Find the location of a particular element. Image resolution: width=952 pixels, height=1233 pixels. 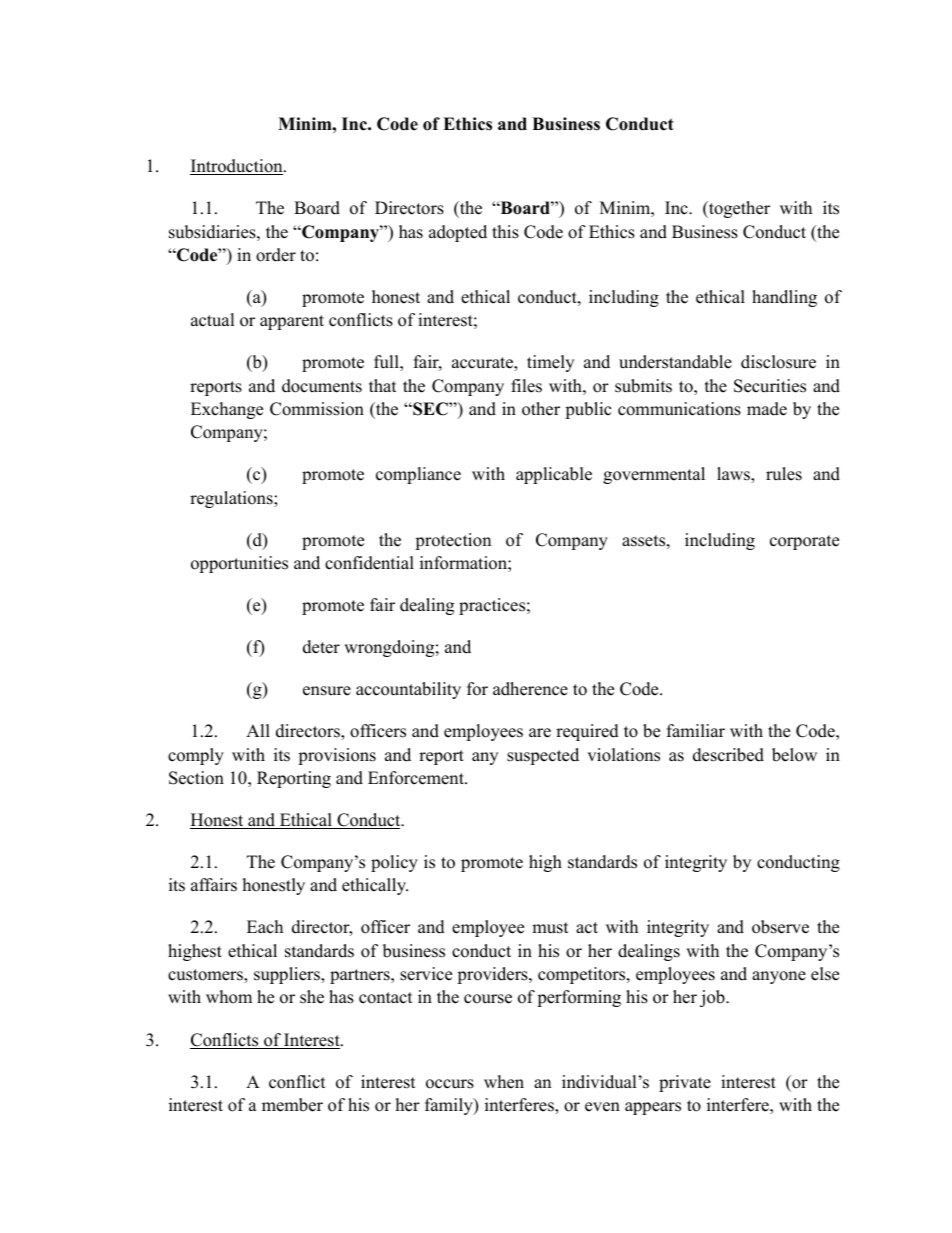

together is located at coordinates (738, 209).
